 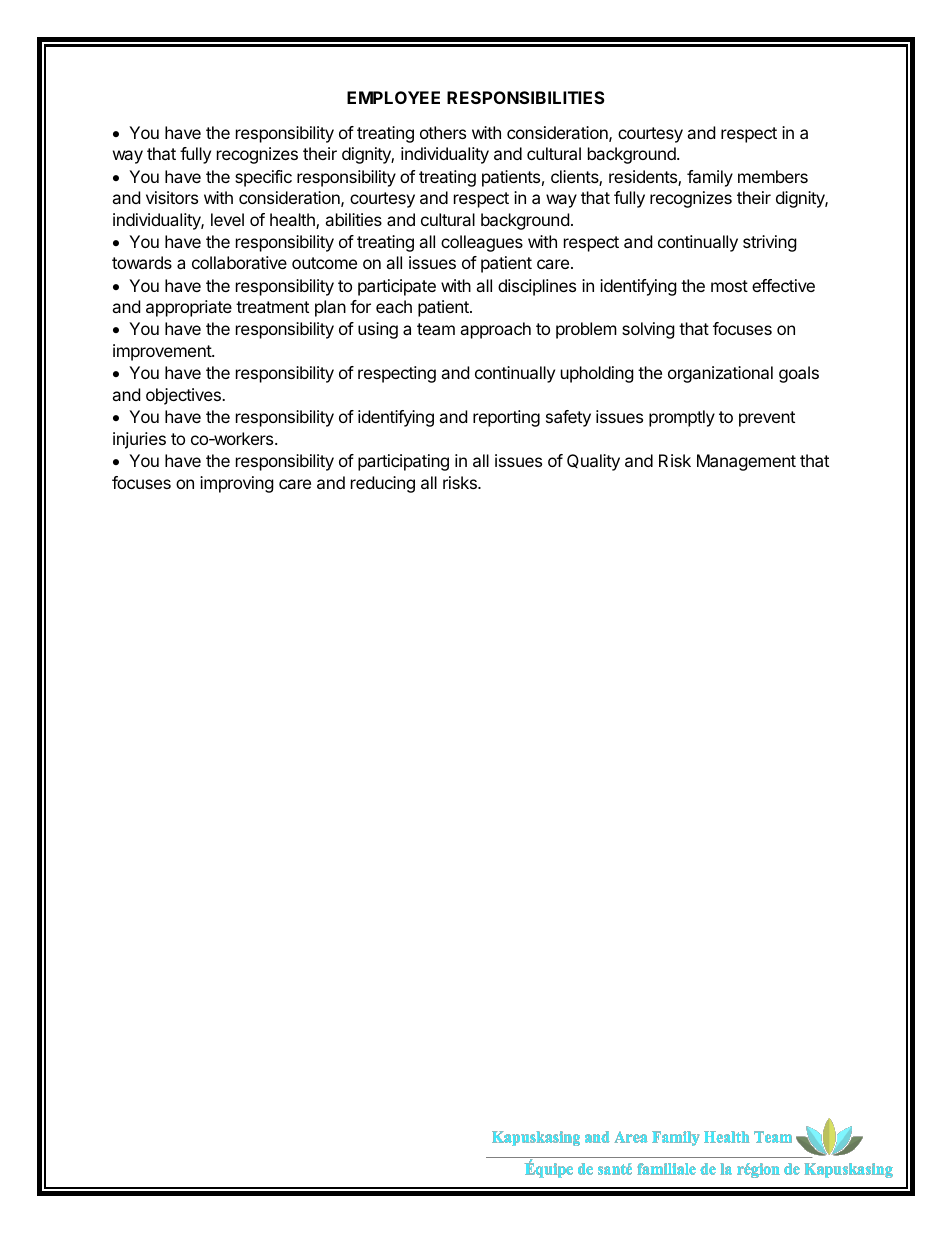 I want to click on improving, so click(x=237, y=484).
